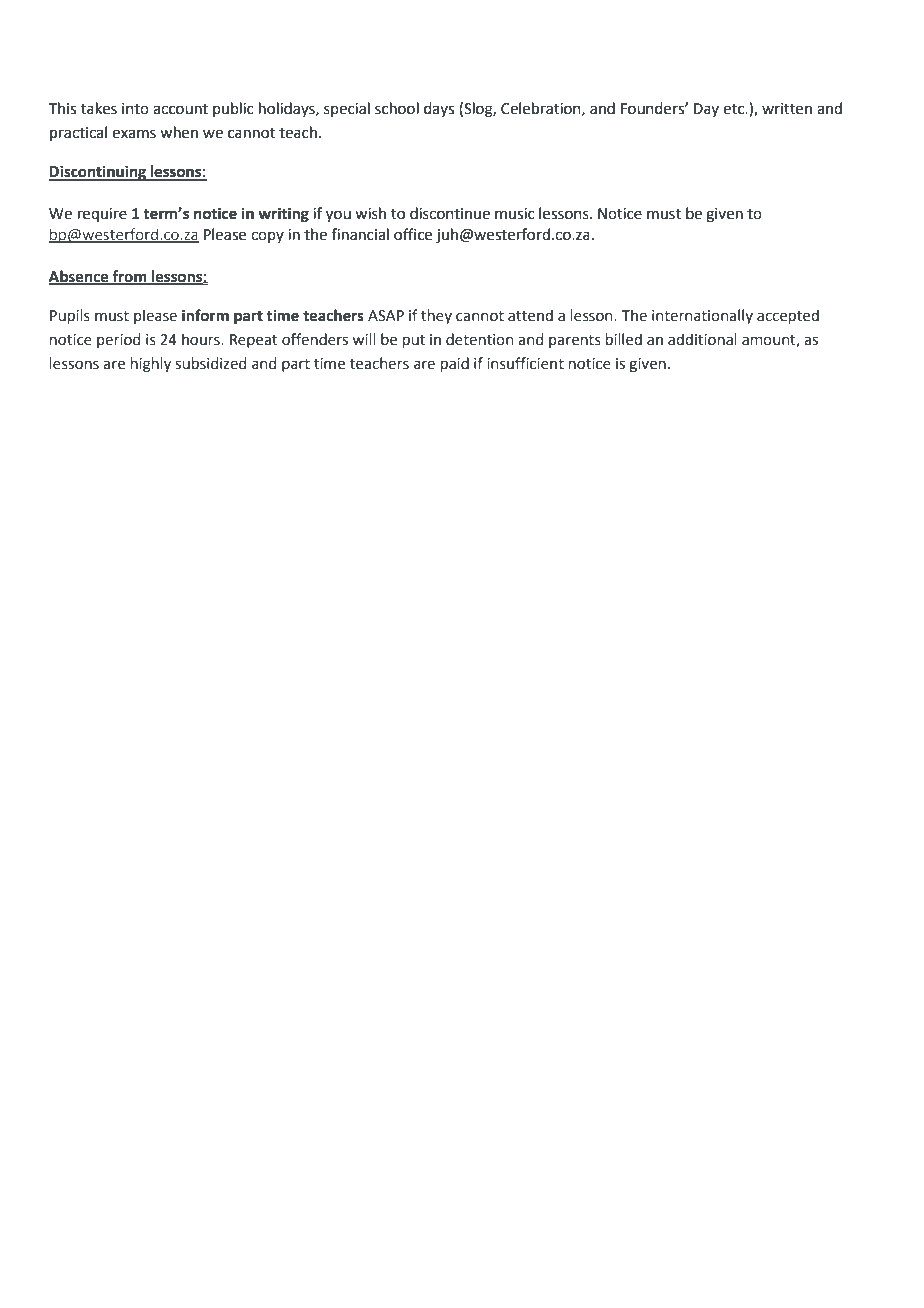 This image has width=924, height=1308. What do you see at coordinates (360, 234) in the image?
I see `financial` at bounding box center [360, 234].
